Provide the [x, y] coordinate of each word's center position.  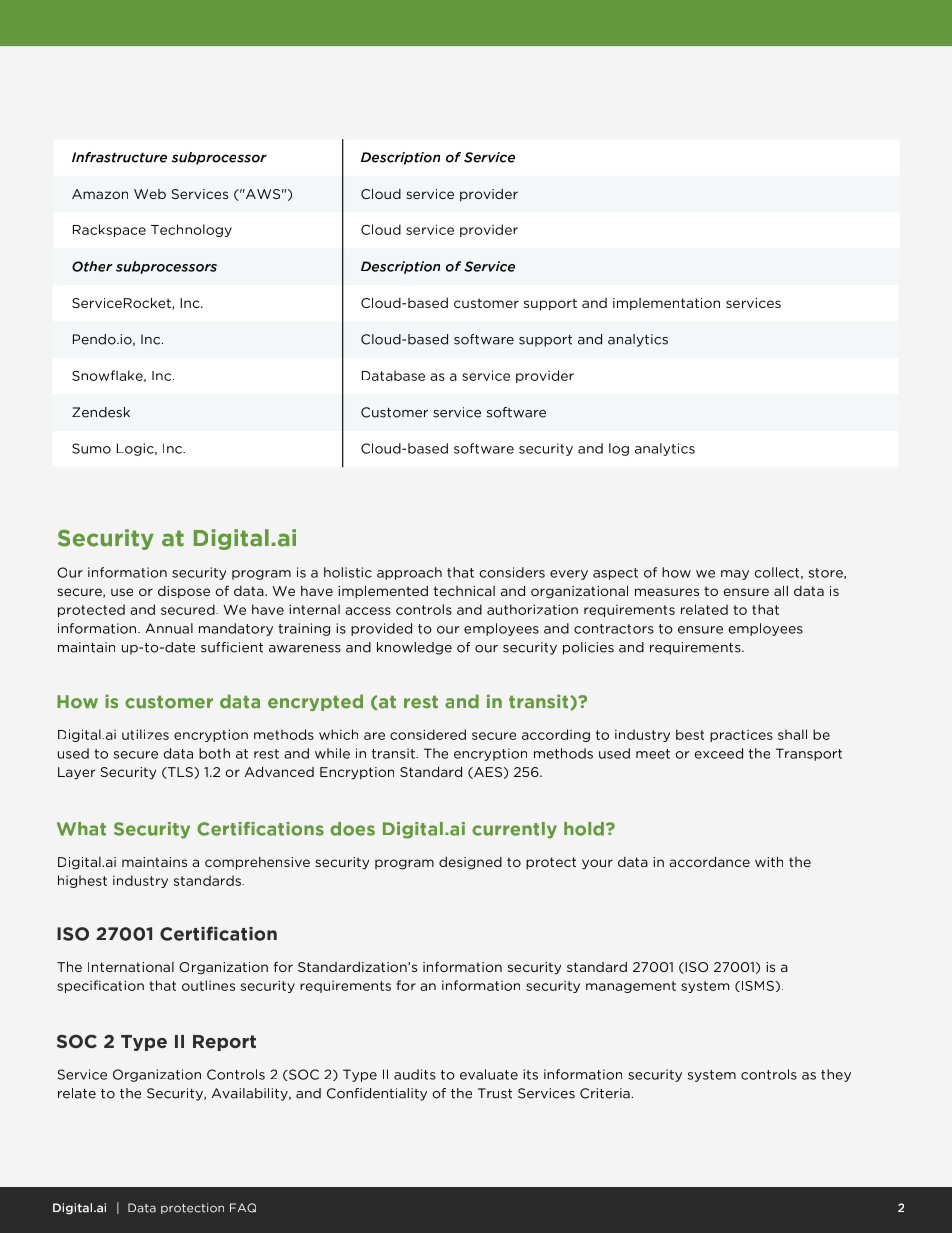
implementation [666, 304]
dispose [184, 592]
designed [470, 863]
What [81, 829]
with [769, 861]
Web [150, 194]
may [735, 575]
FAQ [243, 1208]
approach [409, 573]
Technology [191, 230]
